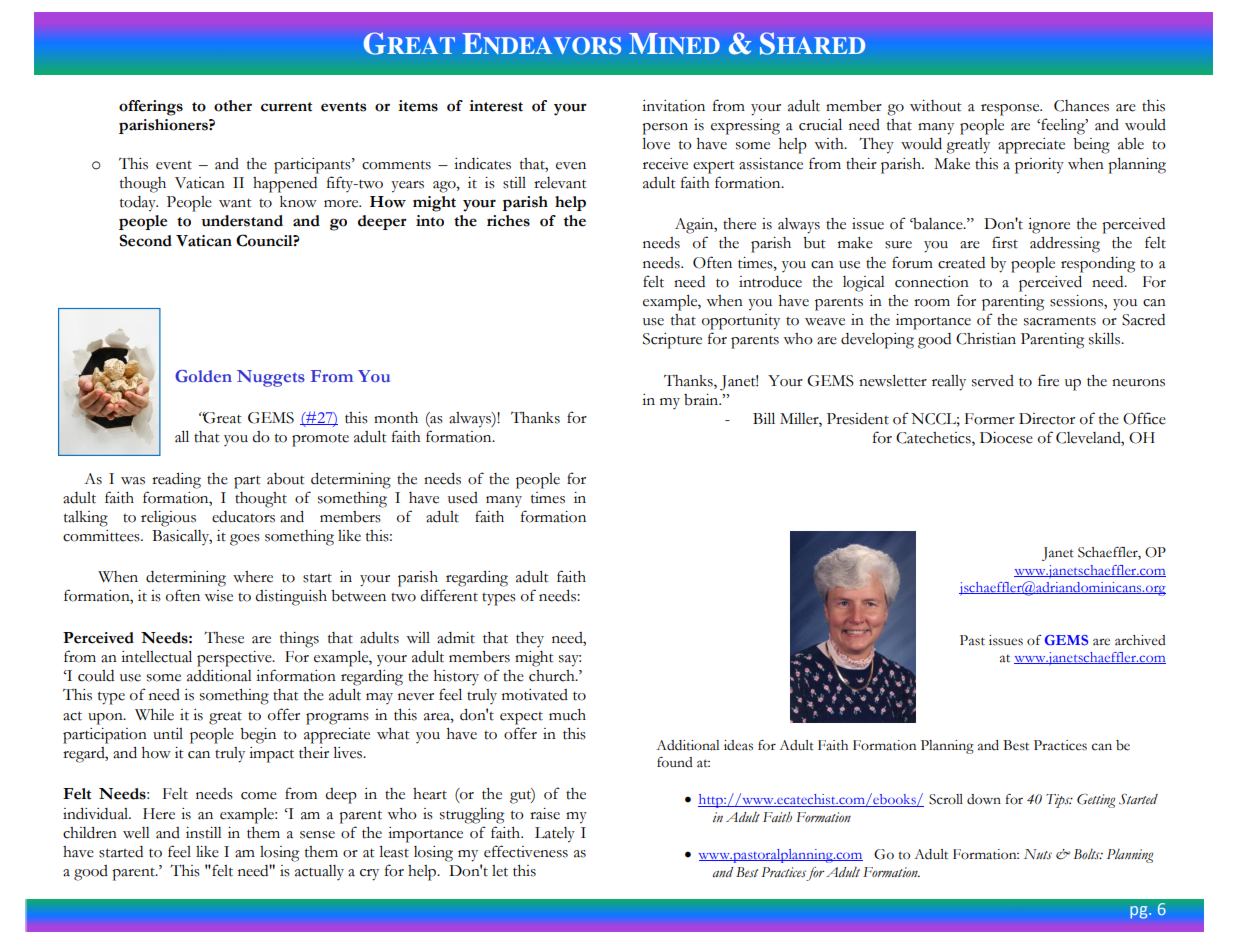 This document has height=952, width=1233. I want to click on response, so click(1011, 110).
